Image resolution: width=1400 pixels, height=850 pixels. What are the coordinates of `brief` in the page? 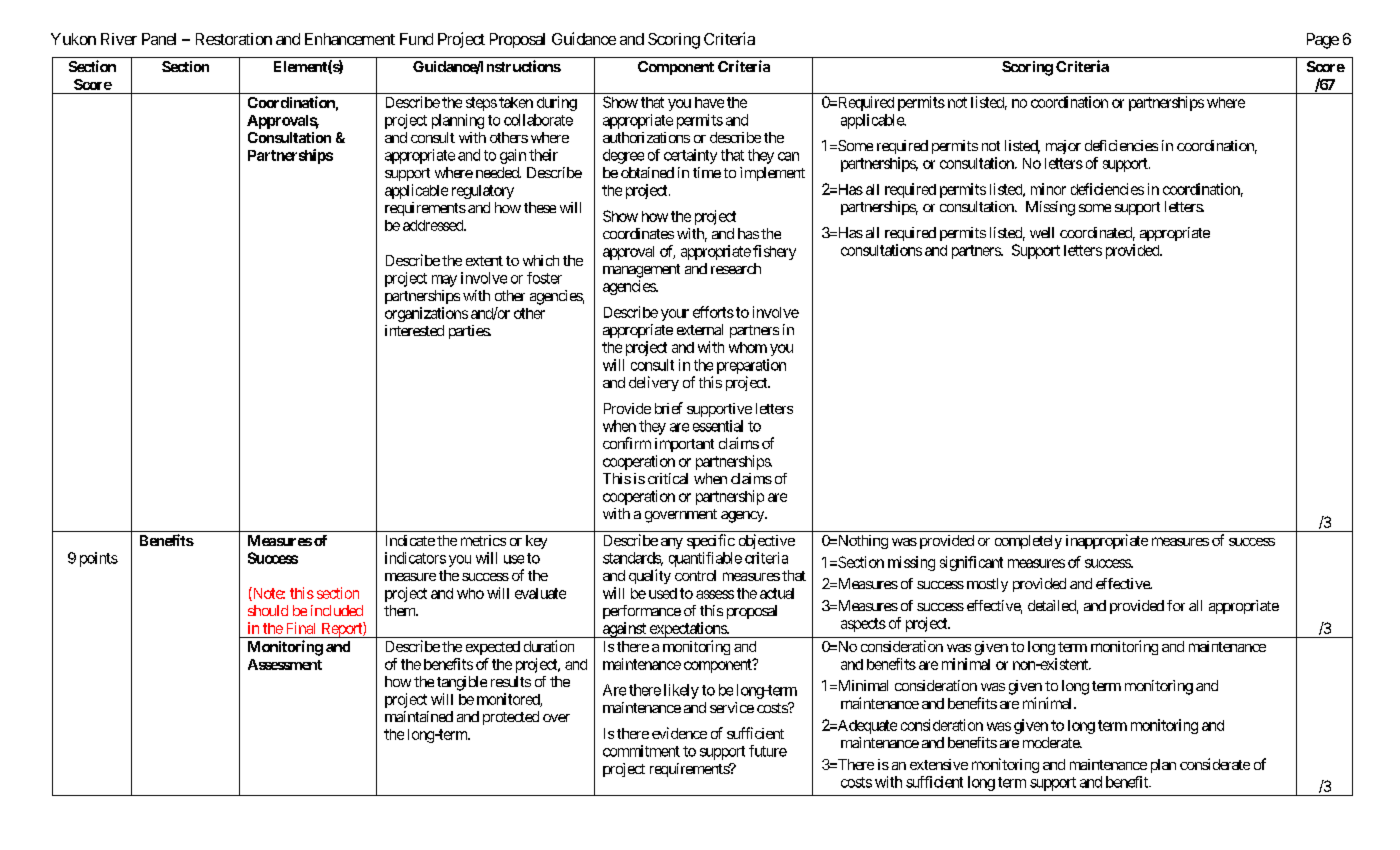 It's located at (669, 408).
